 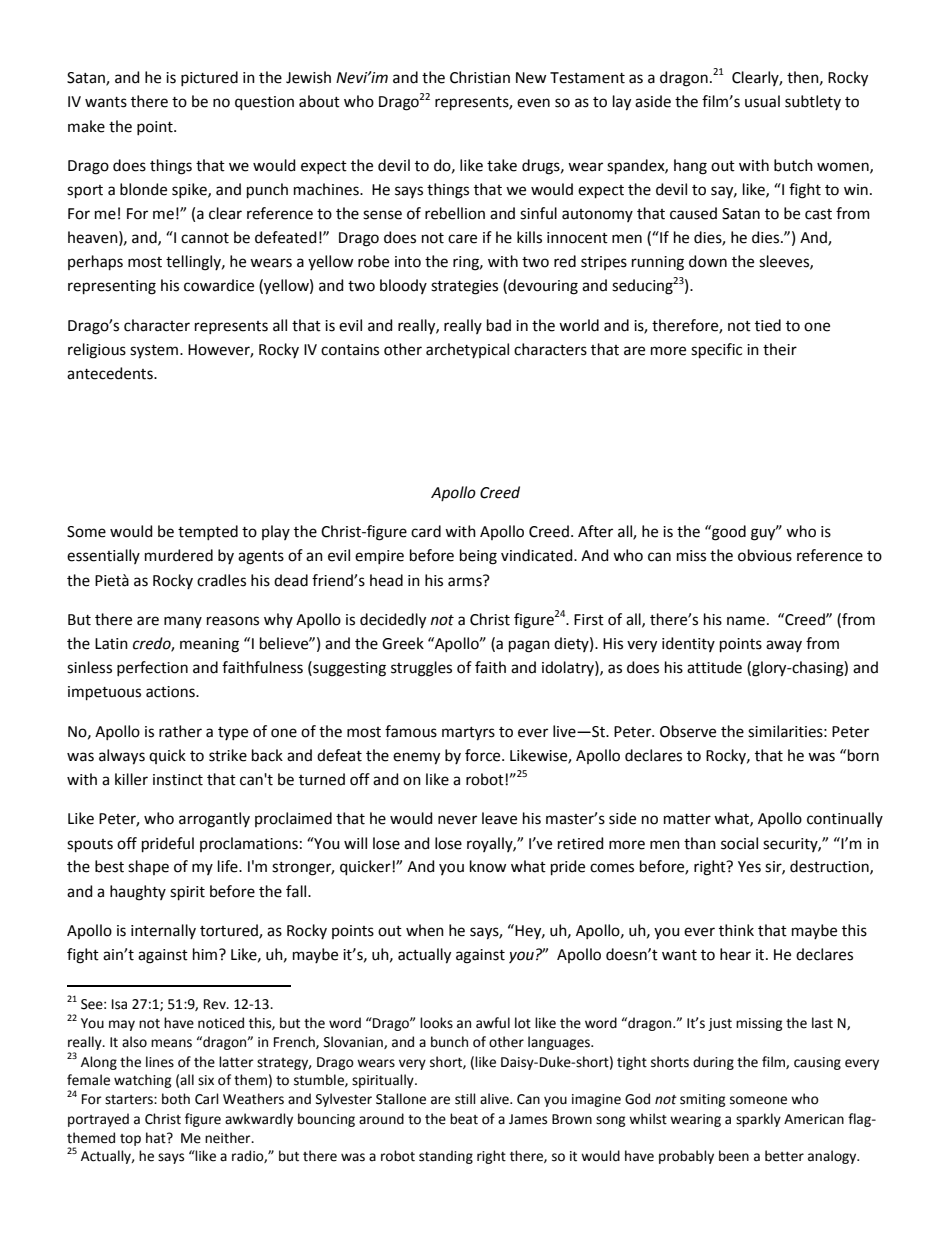 I want to click on card, so click(x=426, y=531).
